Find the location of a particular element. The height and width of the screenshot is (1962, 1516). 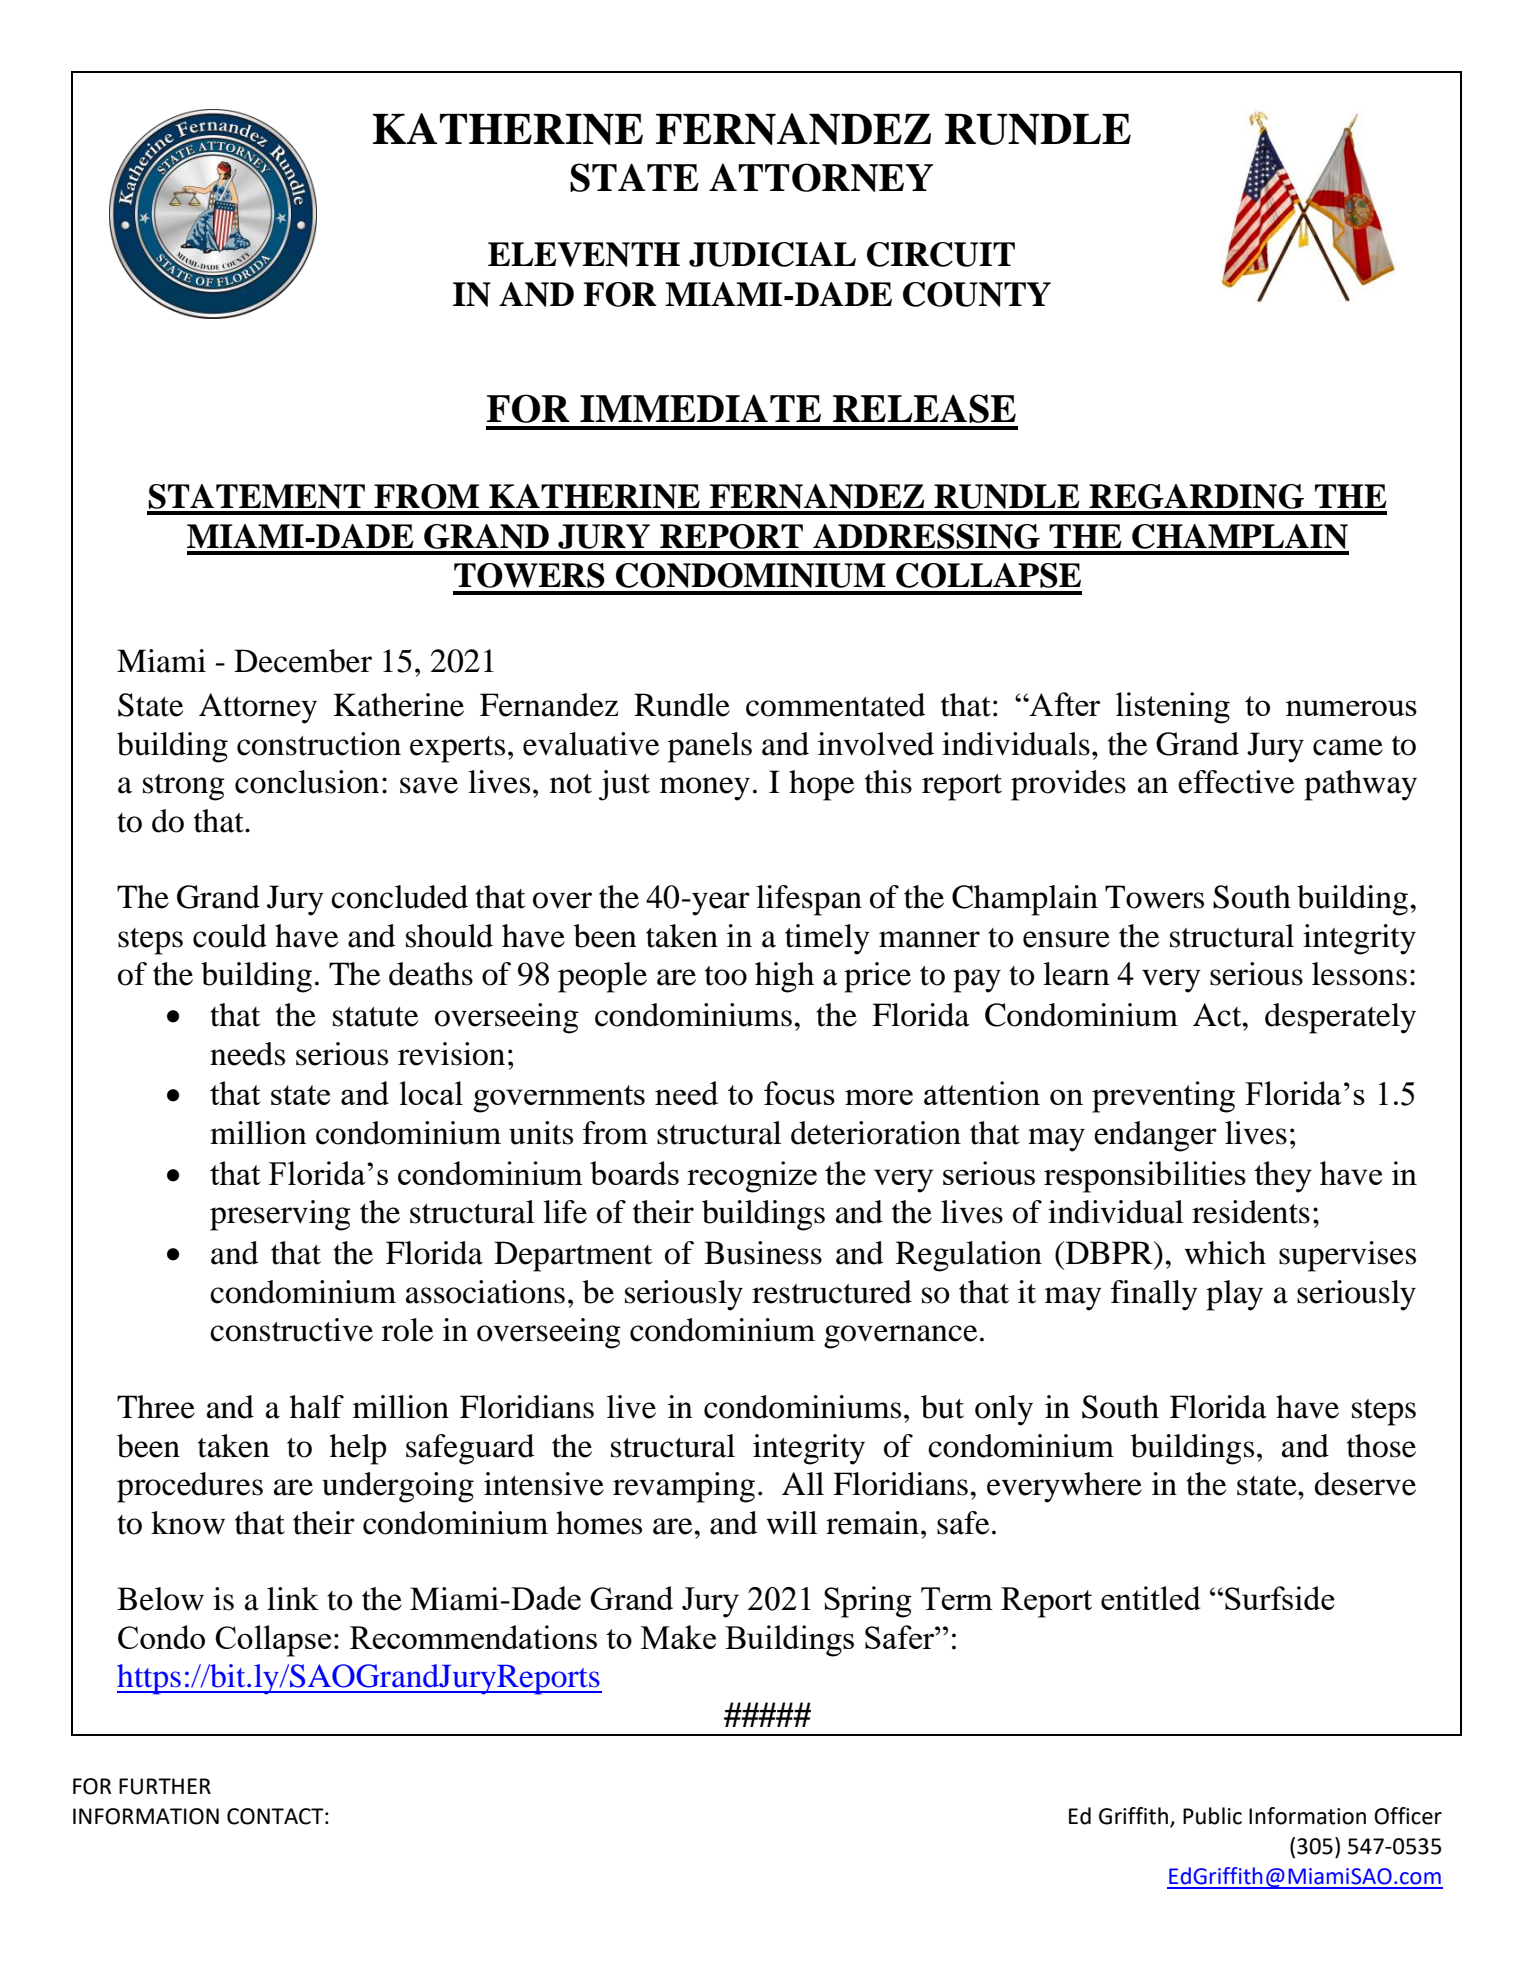

but is located at coordinates (942, 1407).
